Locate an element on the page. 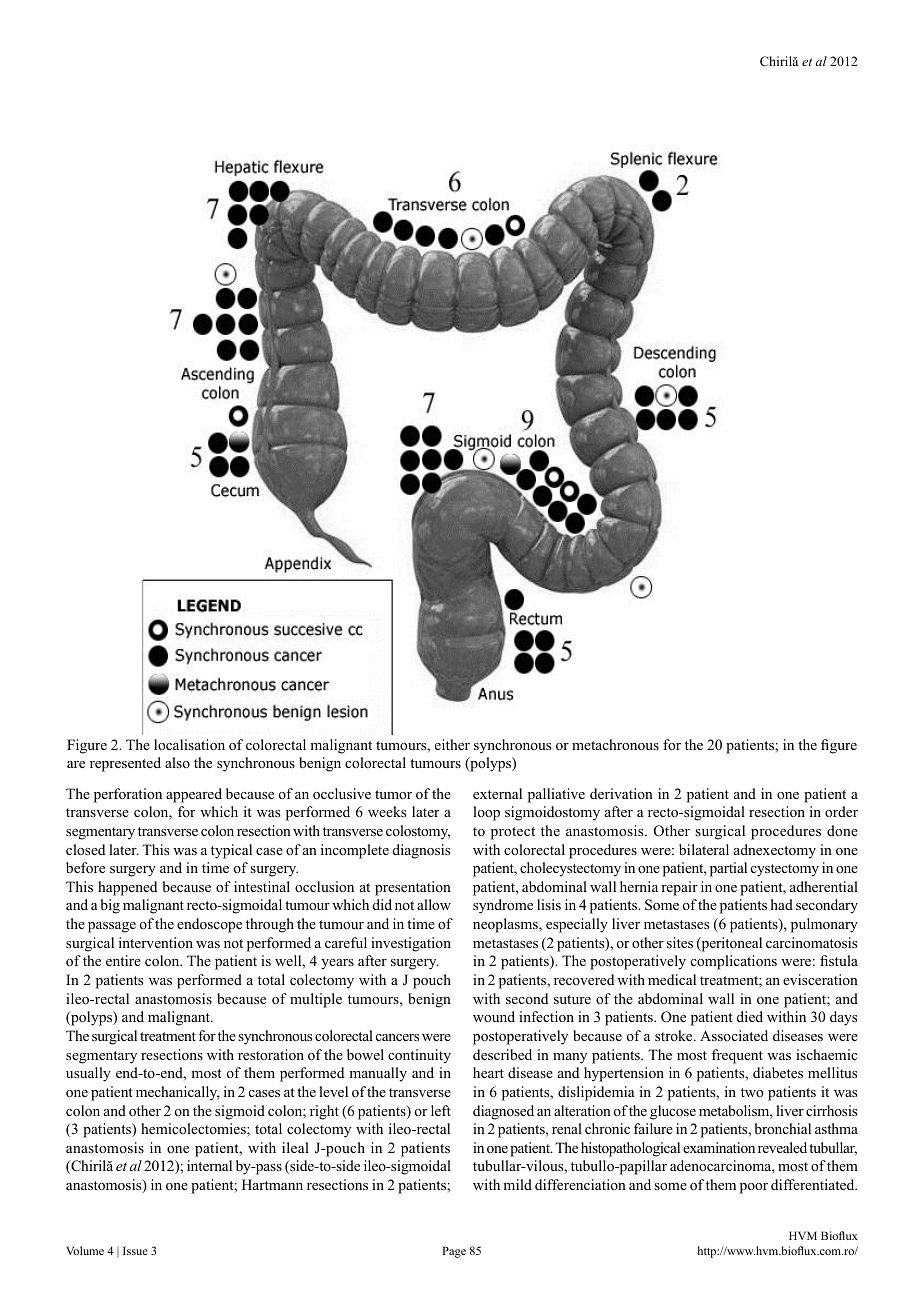 The width and height of the document is (924, 1308). mechanically is located at coordinates (178, 1093).
